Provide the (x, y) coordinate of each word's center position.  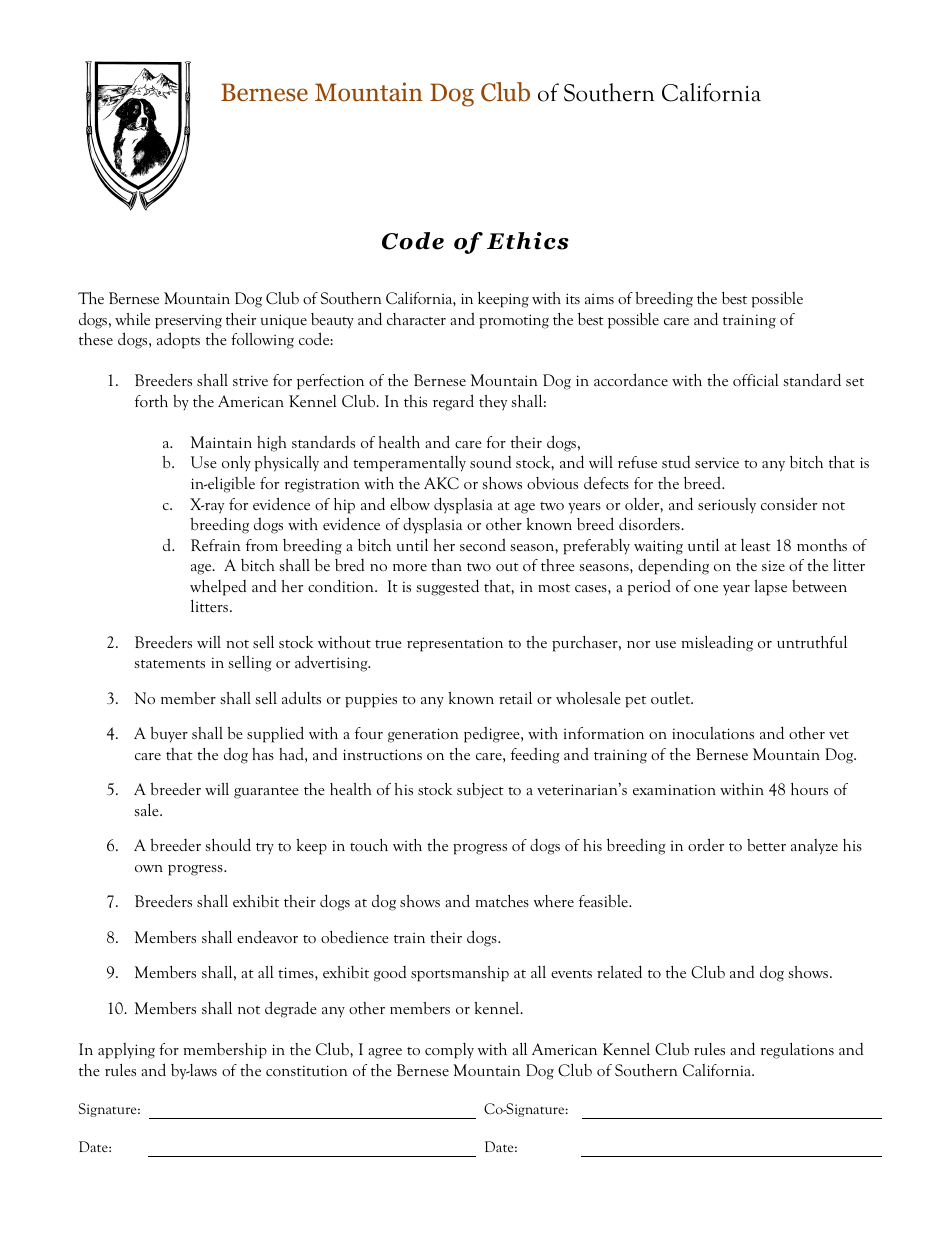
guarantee (266, 793)
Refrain (215, 545)
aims (599, 298)
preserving (188, 321)
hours (809, 789)
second (483, 544)
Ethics (528, 241)
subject (480, 791)
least (756, 545)
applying (126, 1051)
